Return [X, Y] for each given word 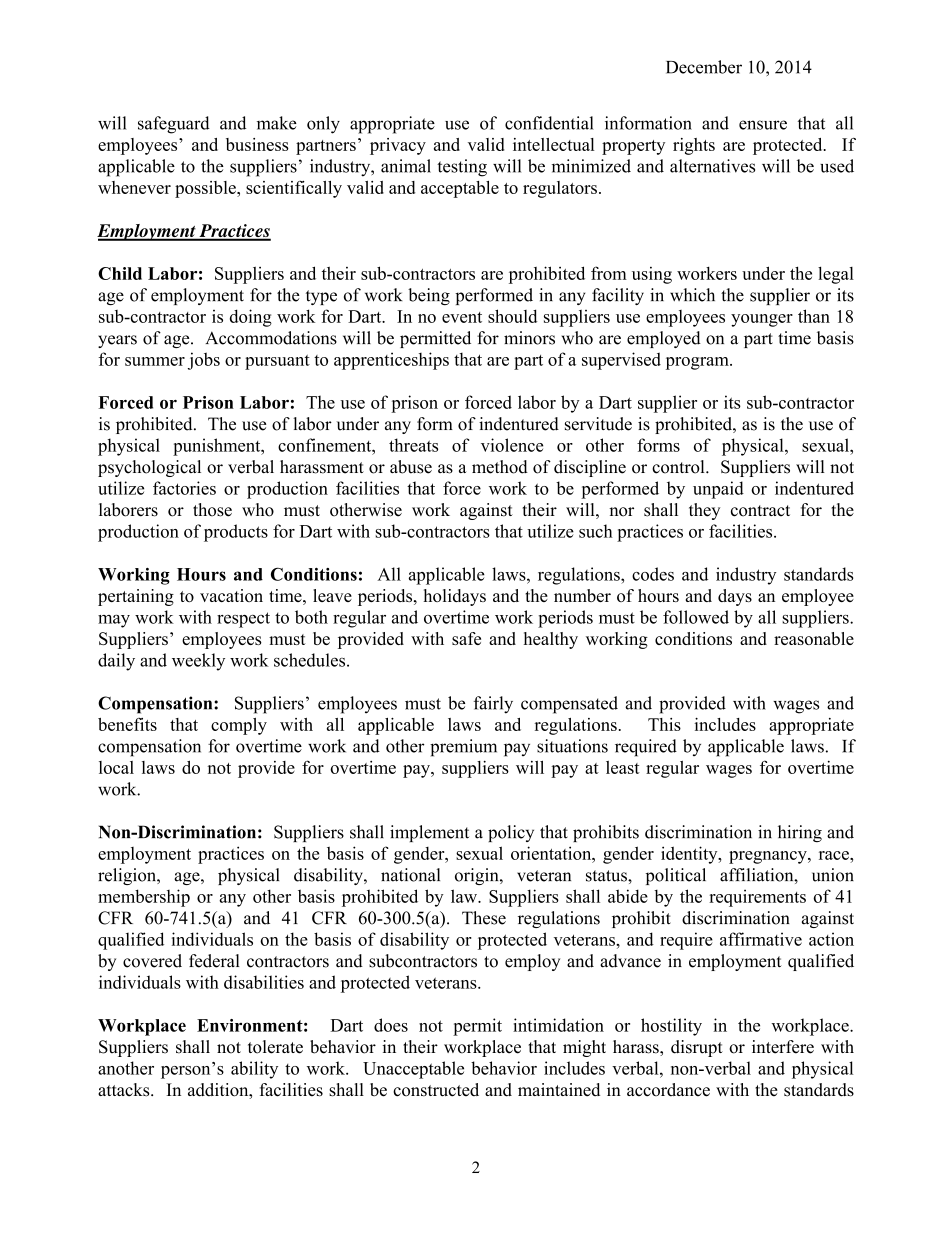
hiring [800, 833]
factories [184, 488]
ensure [763, 125]
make [277, 123]
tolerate [275, 1047]
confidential [549, 123]
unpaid [718, 490]
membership [144, 898]
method [500, 467]
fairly [493, 705]
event [462, 317]
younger [762, 320]
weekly [198, 662]
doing [251, 318]
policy [511, 833]
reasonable [814, 638]
